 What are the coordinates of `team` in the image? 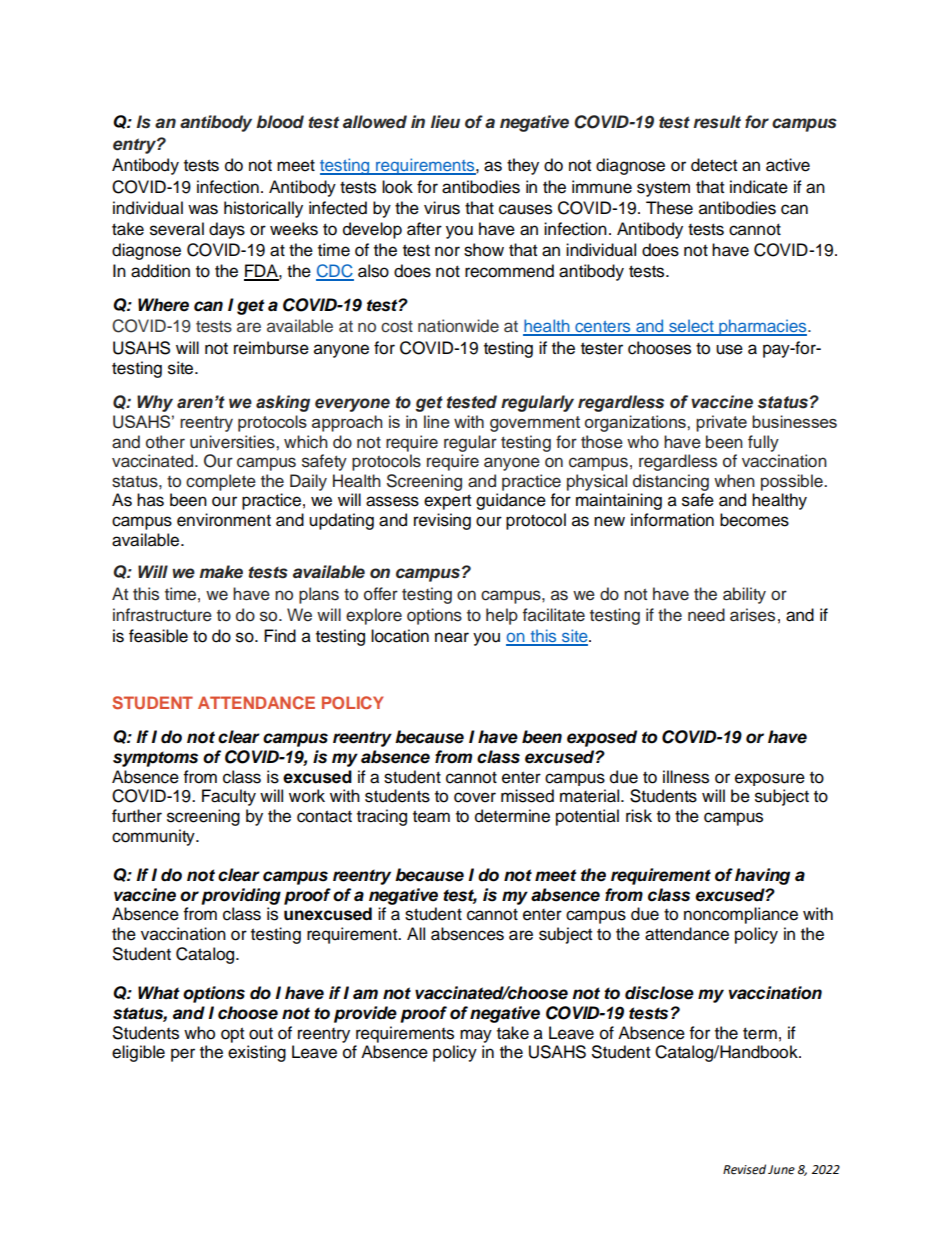 It's located at (431, 816).
